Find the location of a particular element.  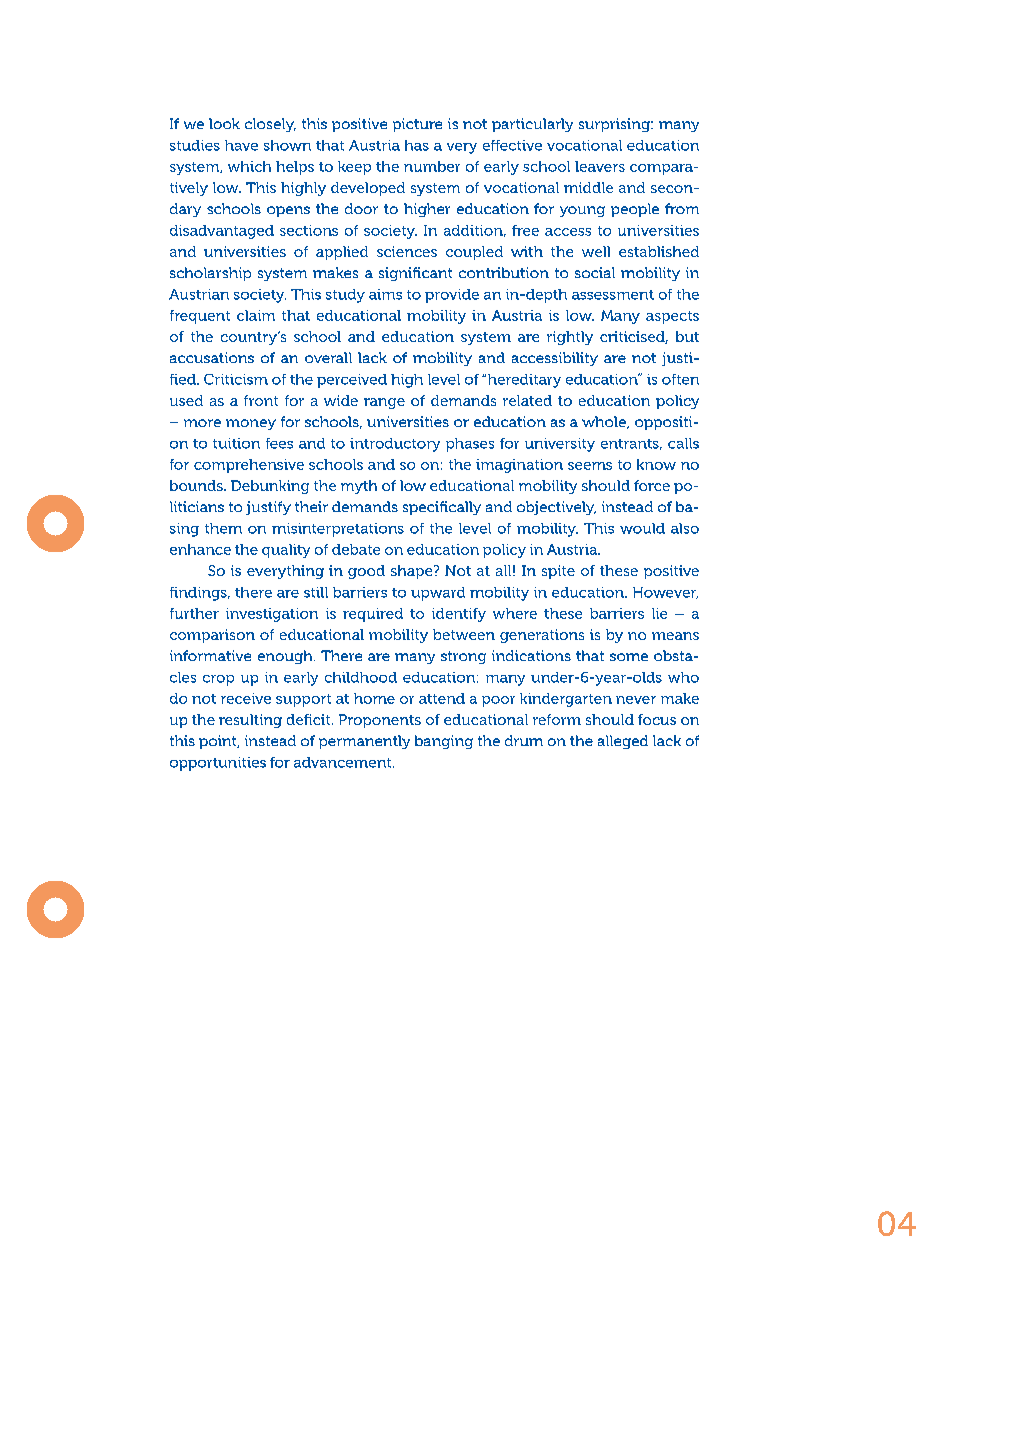

picture is located at coordinates (417, 125).
